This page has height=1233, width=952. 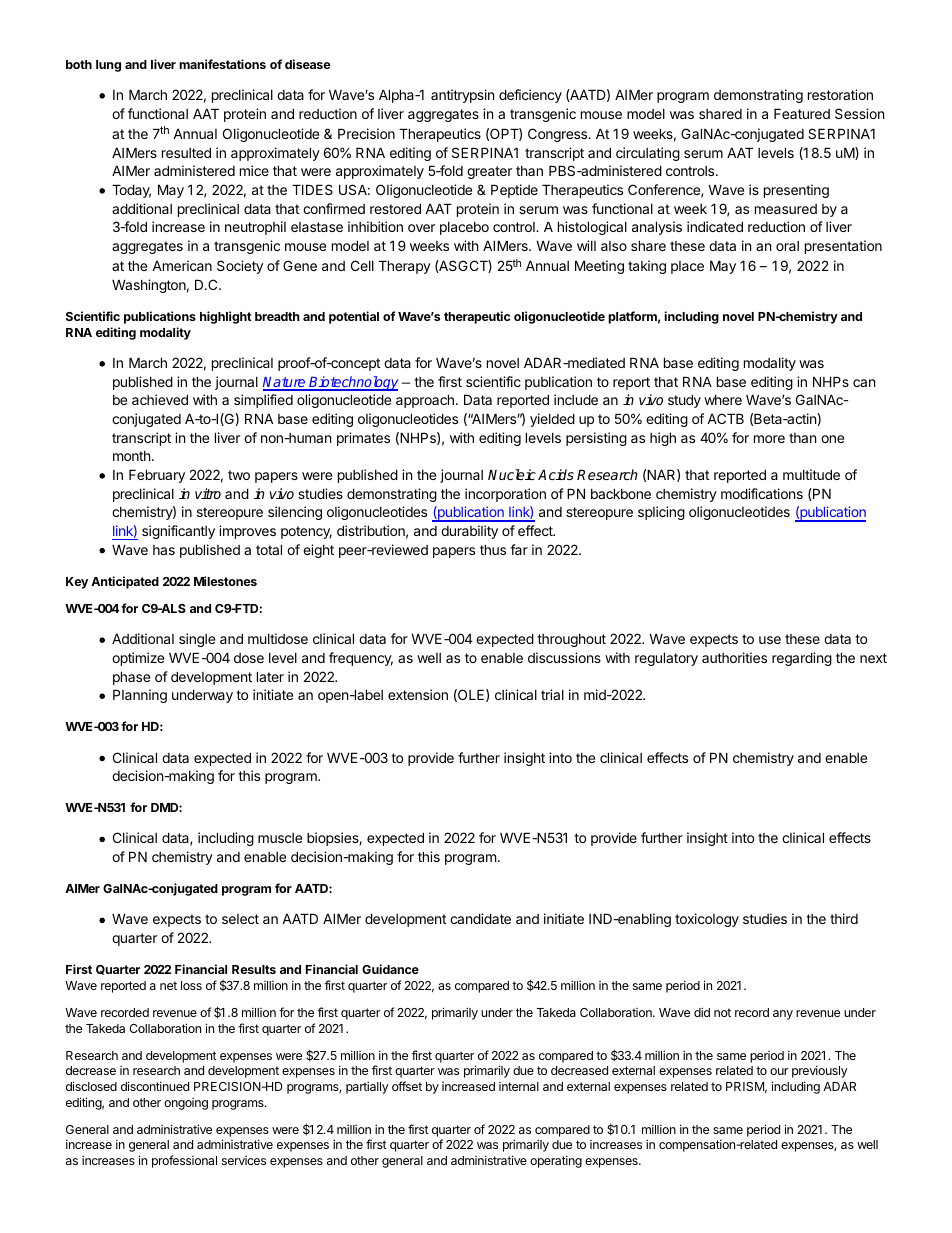 What do you see at coordinates (820, 1071) in the page?
I see `previously` at bounding box center [820, 1071].
